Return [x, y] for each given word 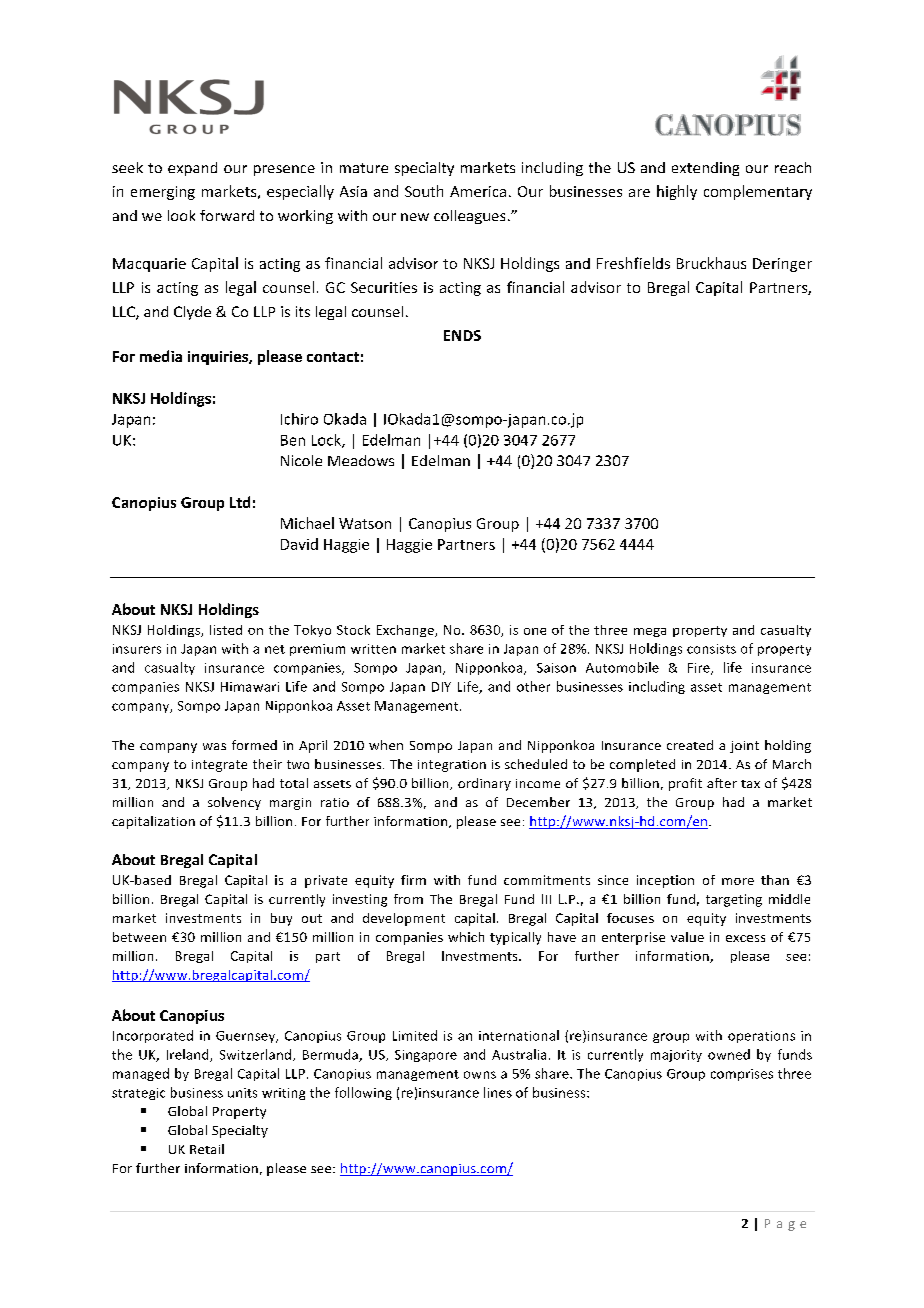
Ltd [240, 502]
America [478, 191]
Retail [207, 1149]
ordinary [484, 784]
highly [677, 192]
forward [227, 215]
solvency [234, 803]
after [722, 783]
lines [498, 1092]
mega [650, 632]
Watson [365, 523]
